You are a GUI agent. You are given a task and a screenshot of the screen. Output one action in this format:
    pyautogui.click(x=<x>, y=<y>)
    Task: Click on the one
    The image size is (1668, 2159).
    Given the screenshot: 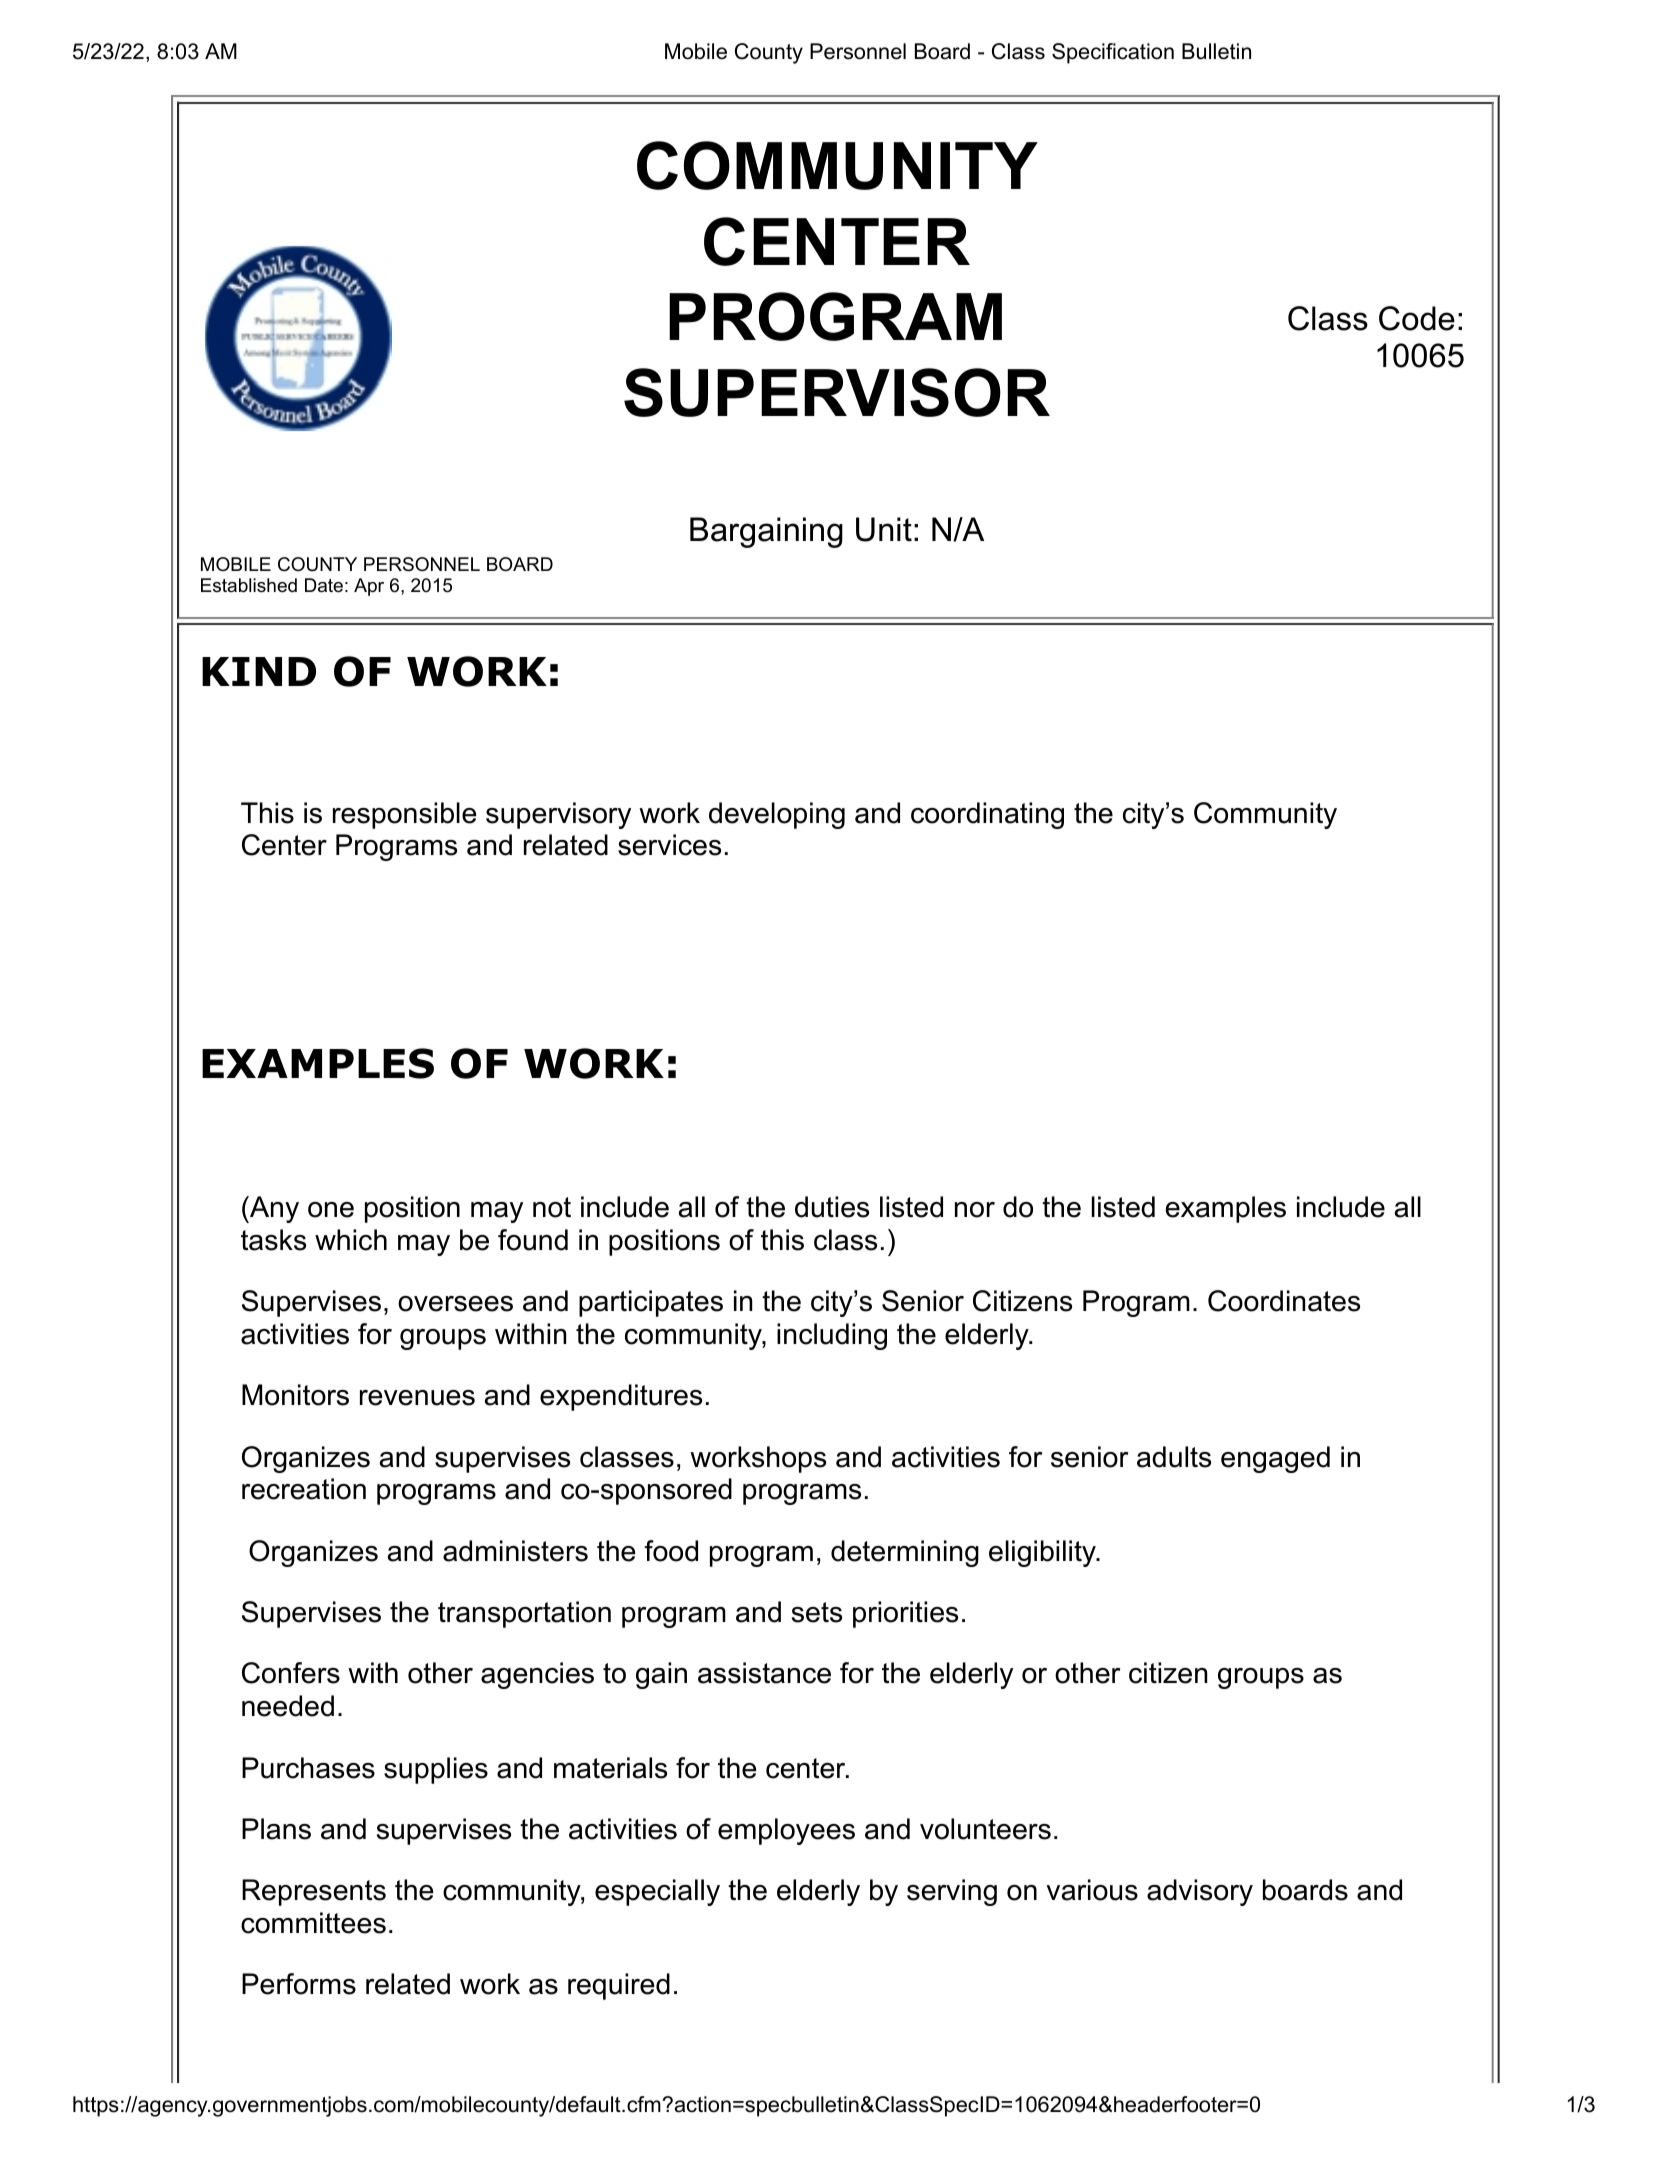 What is the action you would take?
    pyautogui.click(x=331, y=1210)
